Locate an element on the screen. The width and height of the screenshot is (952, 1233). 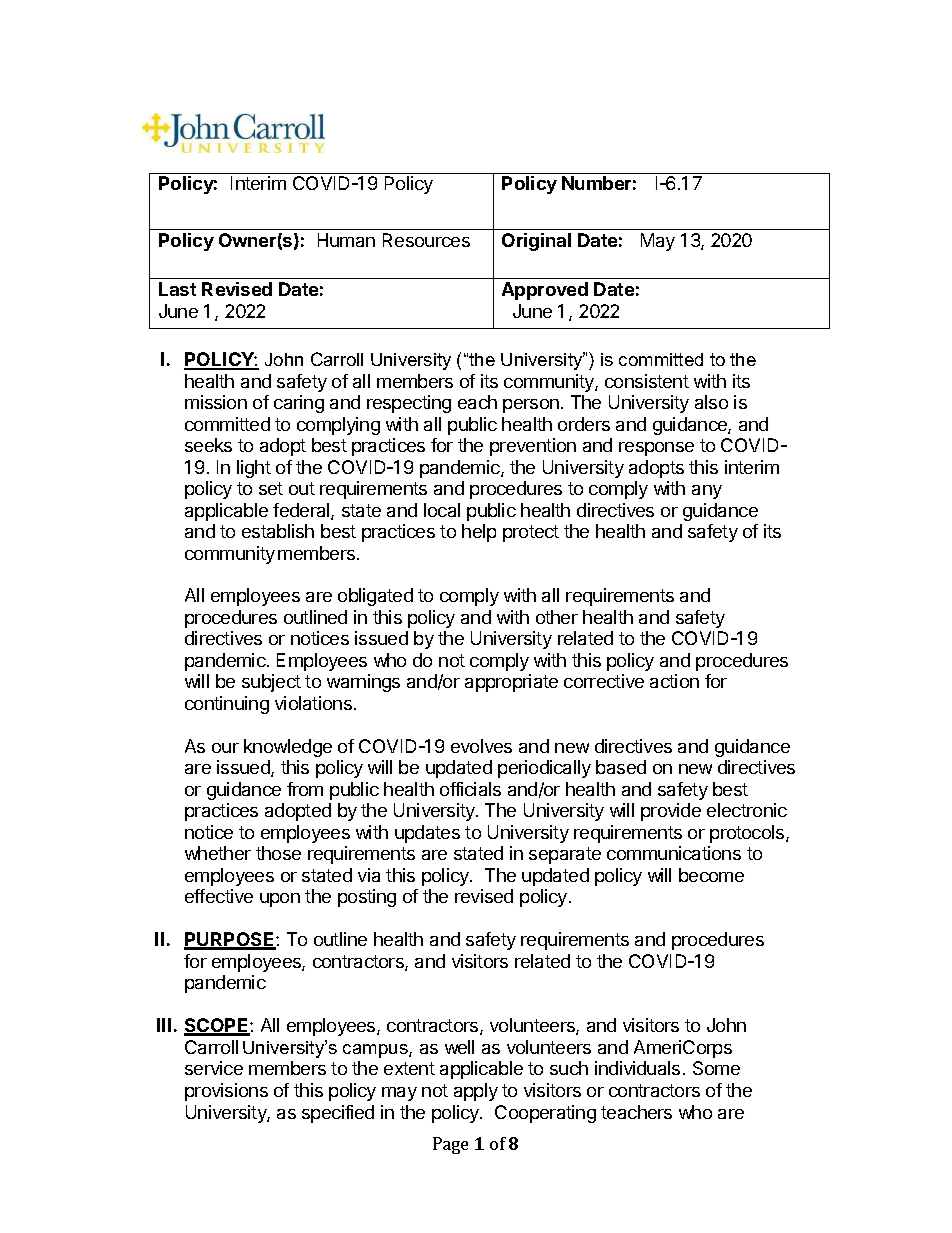
whether is located at coordinates (218, 853).
